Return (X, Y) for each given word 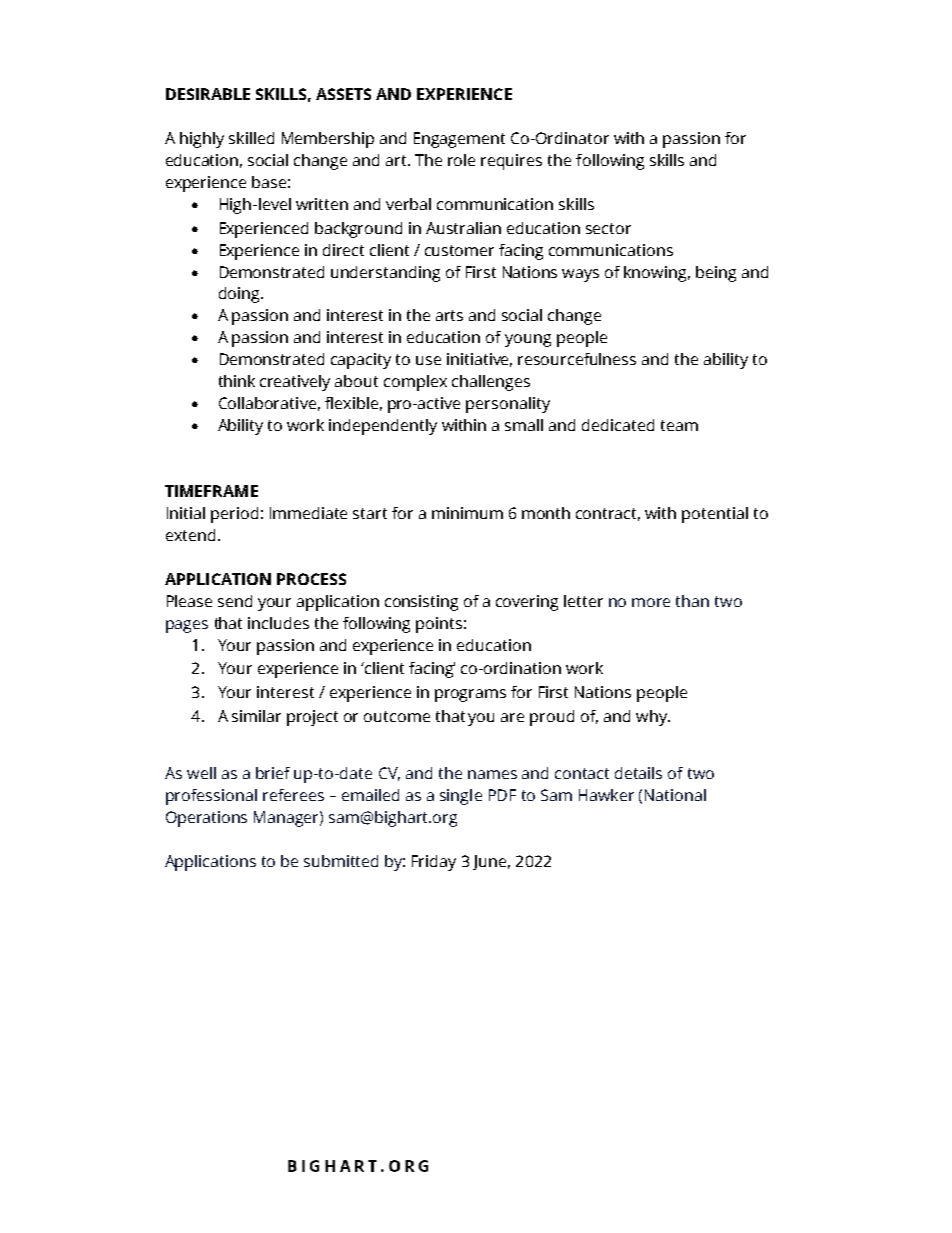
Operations (206, 819)
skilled (251, 138)
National (675, 795)
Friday (434, 863)
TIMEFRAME (211, 491)
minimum (467, 513)
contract (608, 514)
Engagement (459, 140)
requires (511, 162)
